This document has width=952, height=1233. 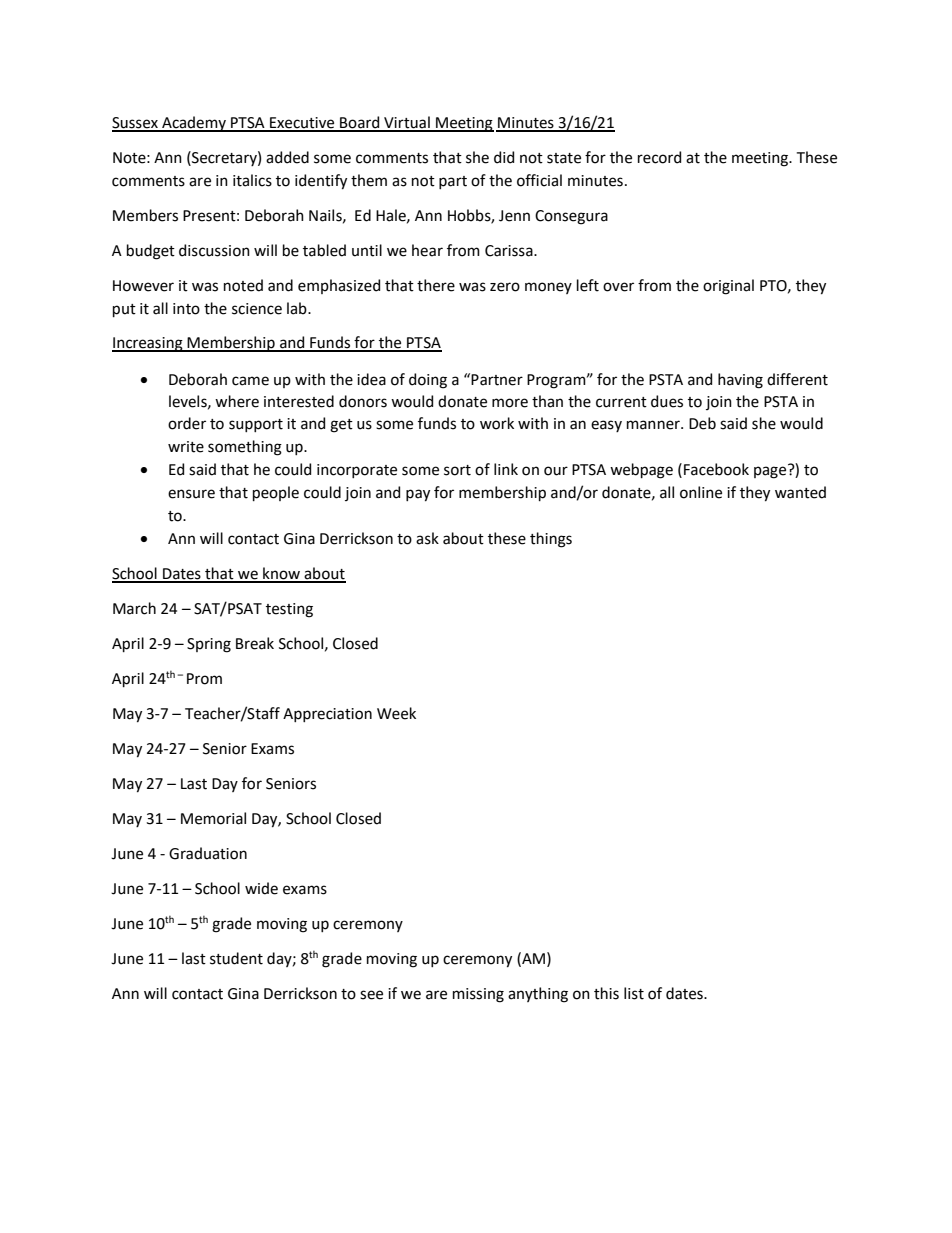 I want to click on Week, so click(x=396, y=713).
